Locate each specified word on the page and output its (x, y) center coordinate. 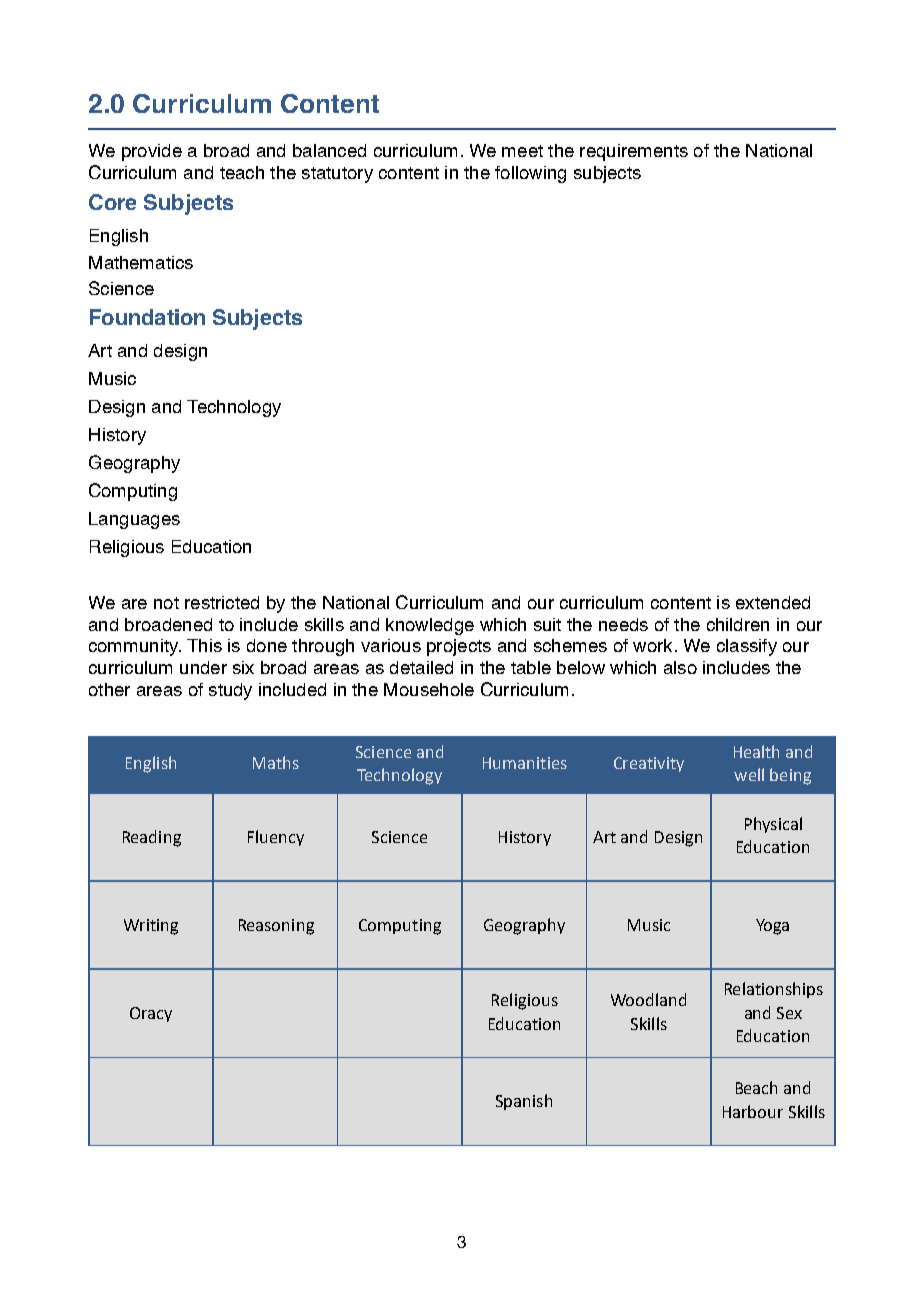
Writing (151, 927)
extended (773, 602)
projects (459, 647)
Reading (152, 838)
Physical (773, 825)
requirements (634, 152)
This (204, 645)
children (738, 624)
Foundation (147, 317)
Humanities (525, 763)
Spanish (524, 1102)
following (530, 174)
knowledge (430, 626)
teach (242, 172)
